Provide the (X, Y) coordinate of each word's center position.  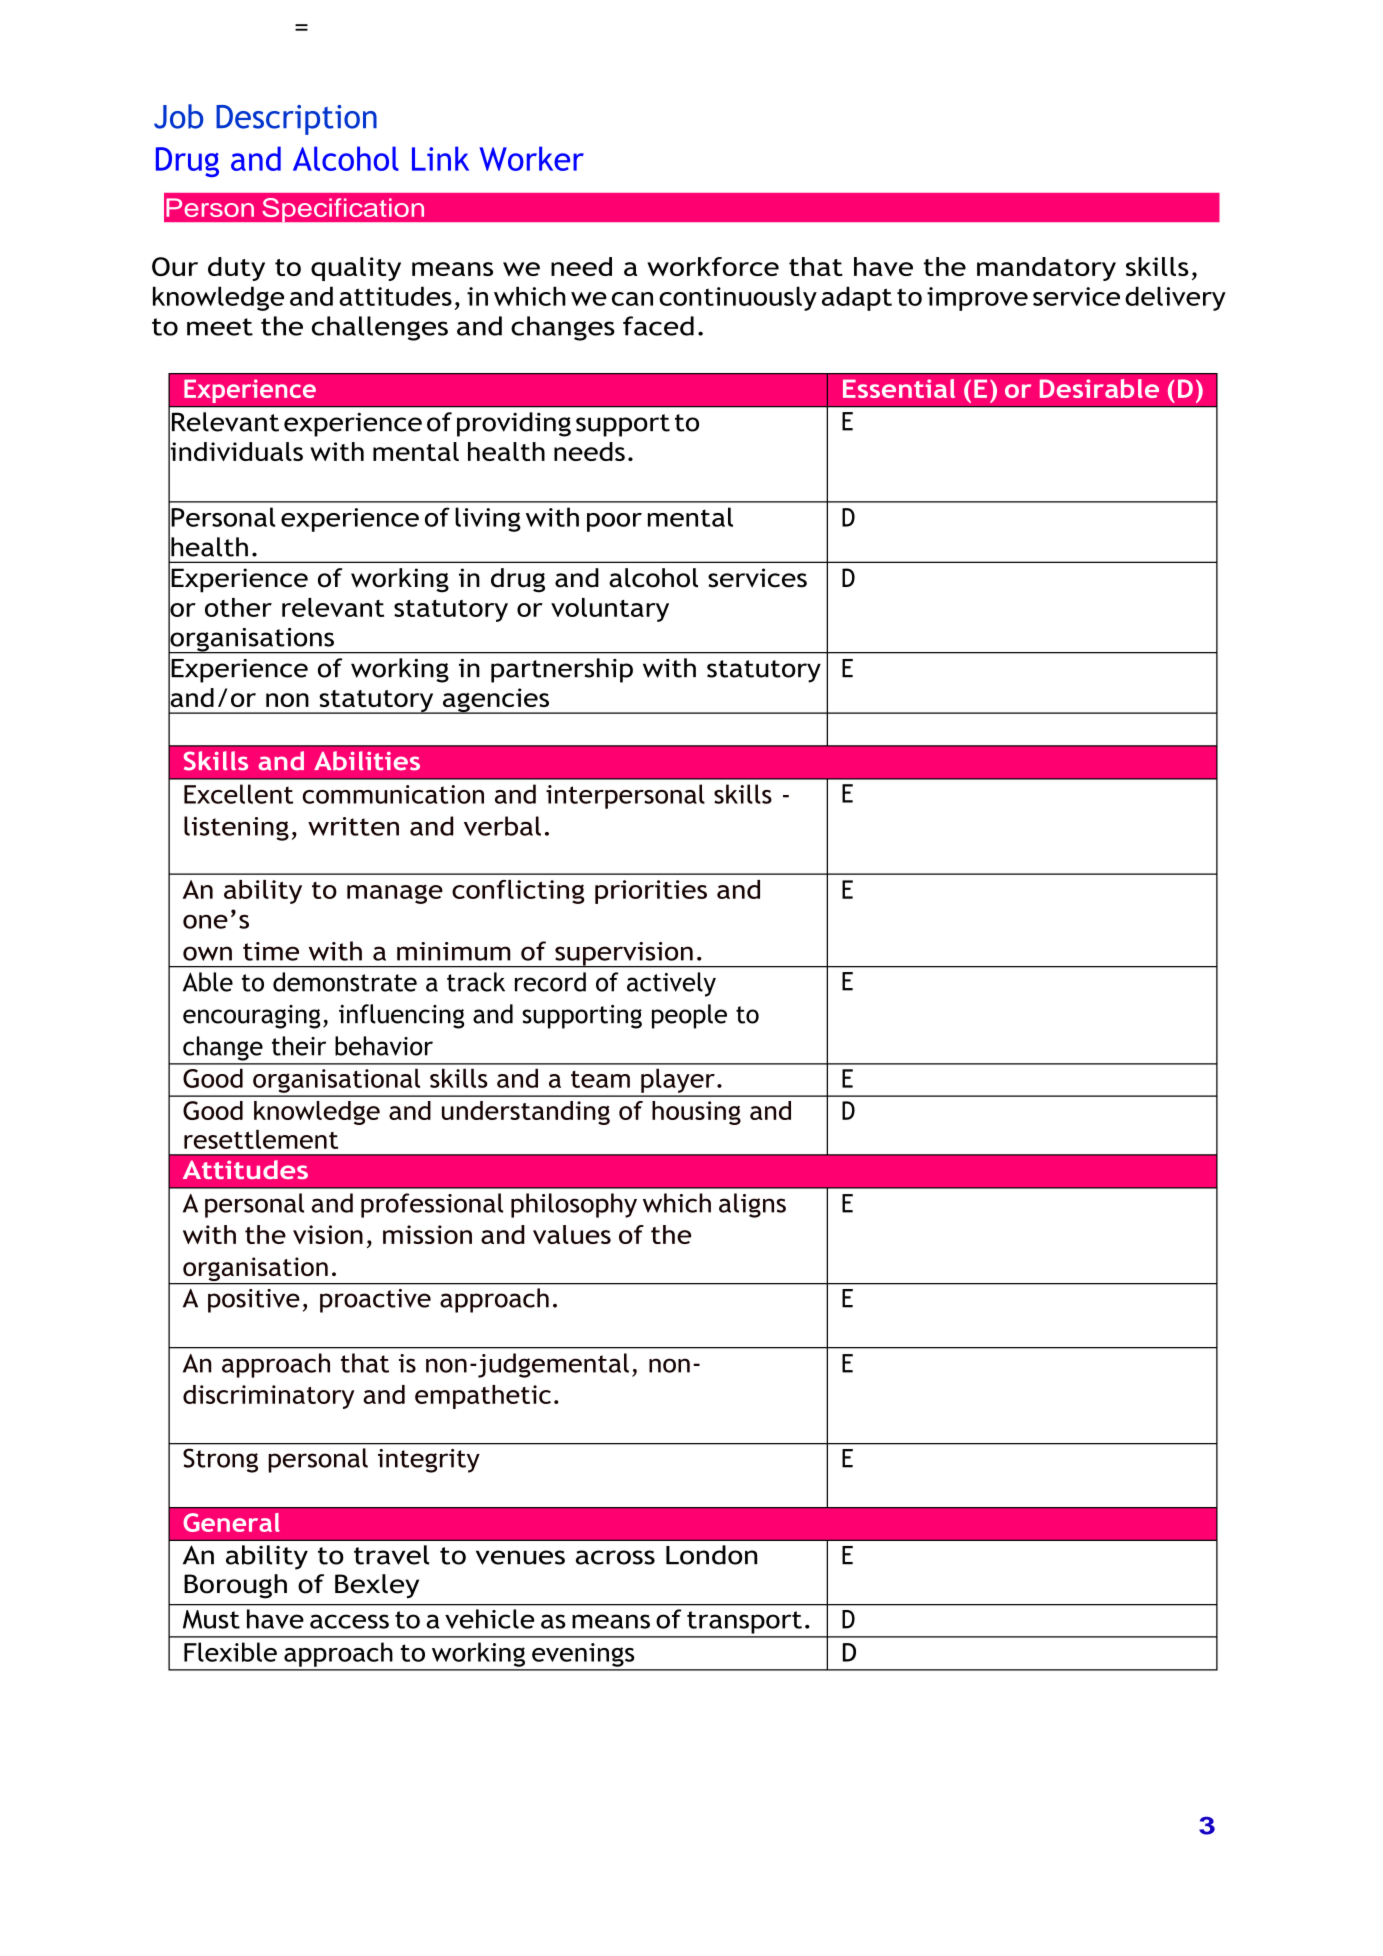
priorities (651, 892)
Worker (532, 158)
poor (614, 522)
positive (254, 1301)
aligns (752, 1205)
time (271, 951)
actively (671, 984)
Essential (899, 388)
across (615, 1557)
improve (977, 299)
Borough (235, 1586)
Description (296, 120)
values (572, 1234)
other (238, 607)
